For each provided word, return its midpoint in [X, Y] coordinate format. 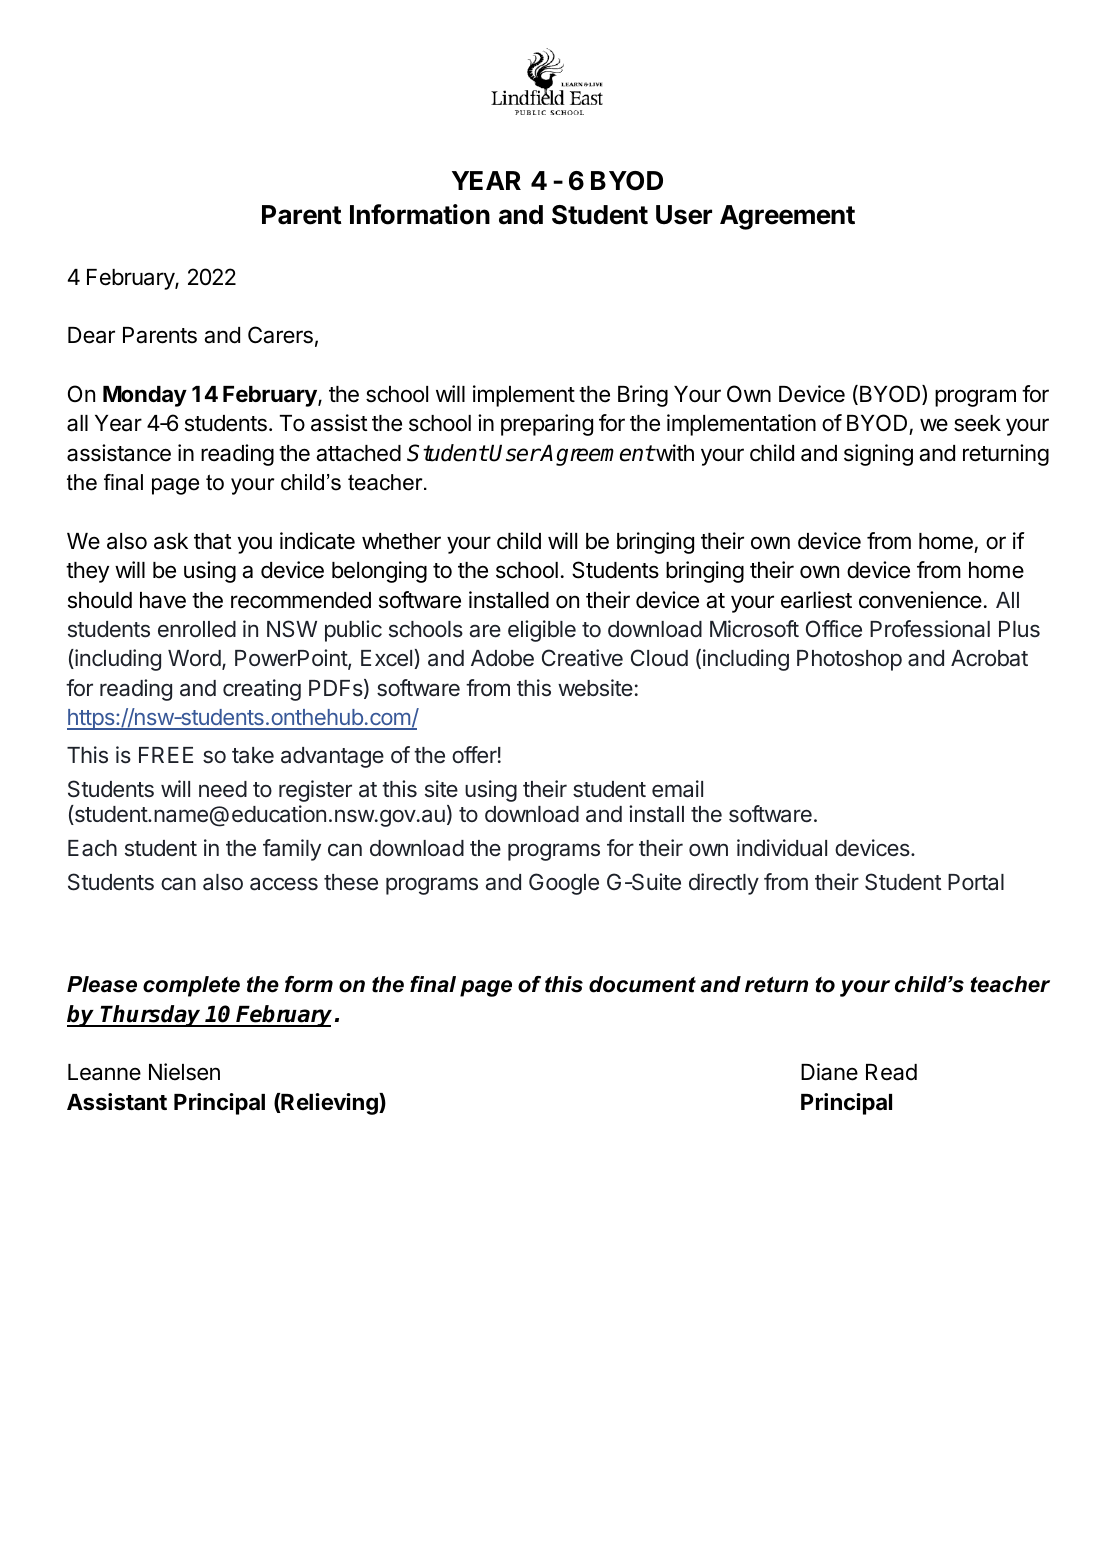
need [223, 789]
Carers [280, 335]
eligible [542, 631]
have [163, 600]
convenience [920, 600]
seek [977, 423]
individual [782, 848]
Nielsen [184, 1072]
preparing [547, 425]
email [677, 789]
